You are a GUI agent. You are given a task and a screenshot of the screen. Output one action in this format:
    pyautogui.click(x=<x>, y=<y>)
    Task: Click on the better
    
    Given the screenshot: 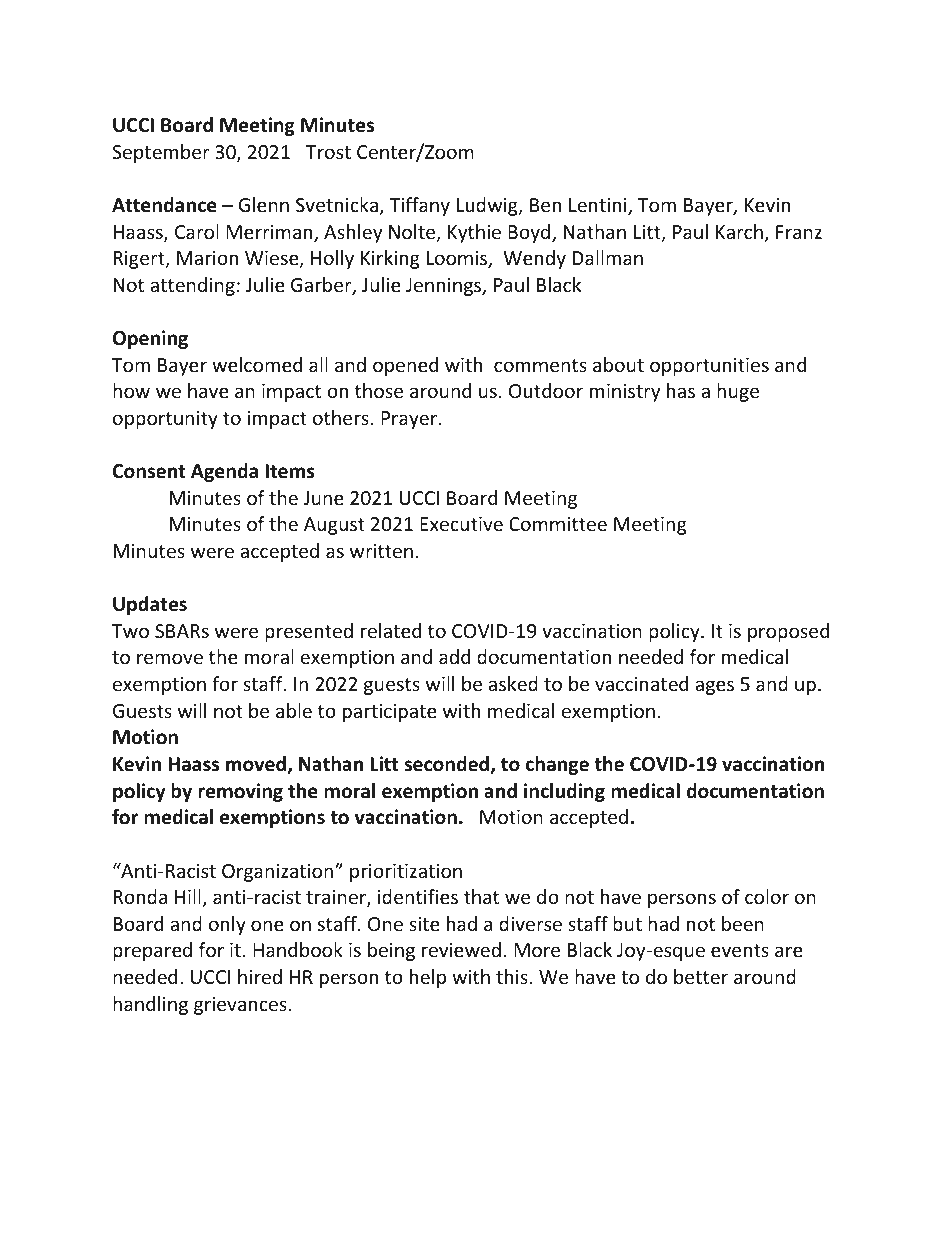 What is the action you would take?
    pyautogui.click(x=701, y=976)
